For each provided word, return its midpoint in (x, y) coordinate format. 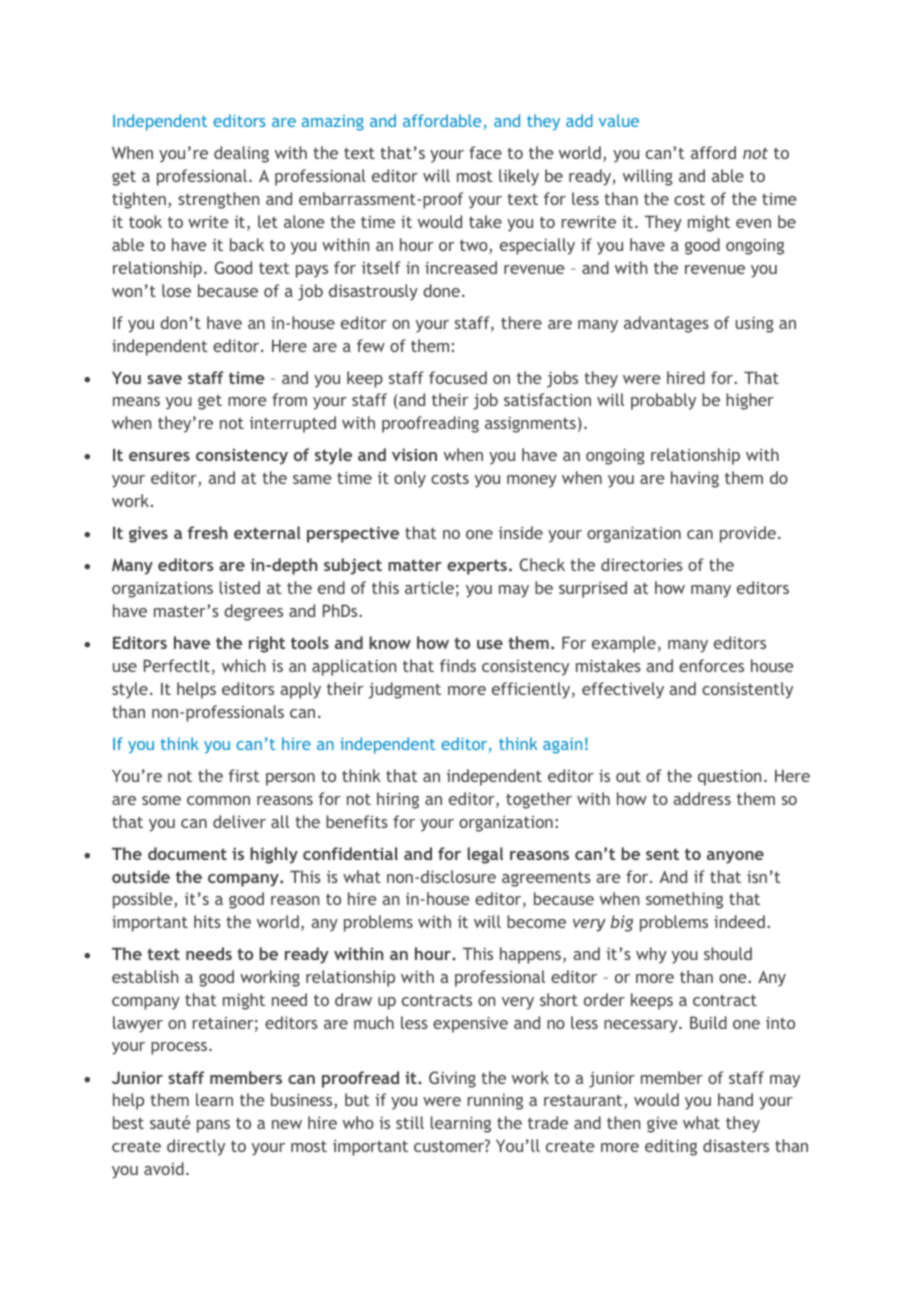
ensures (159, 456)
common (218, 800)
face (485, 152)
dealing (241, 154)
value (619, 120)
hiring (398, 800)
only (410, 479)
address (702, 798)
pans (213, 1126)
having (695, 479)
